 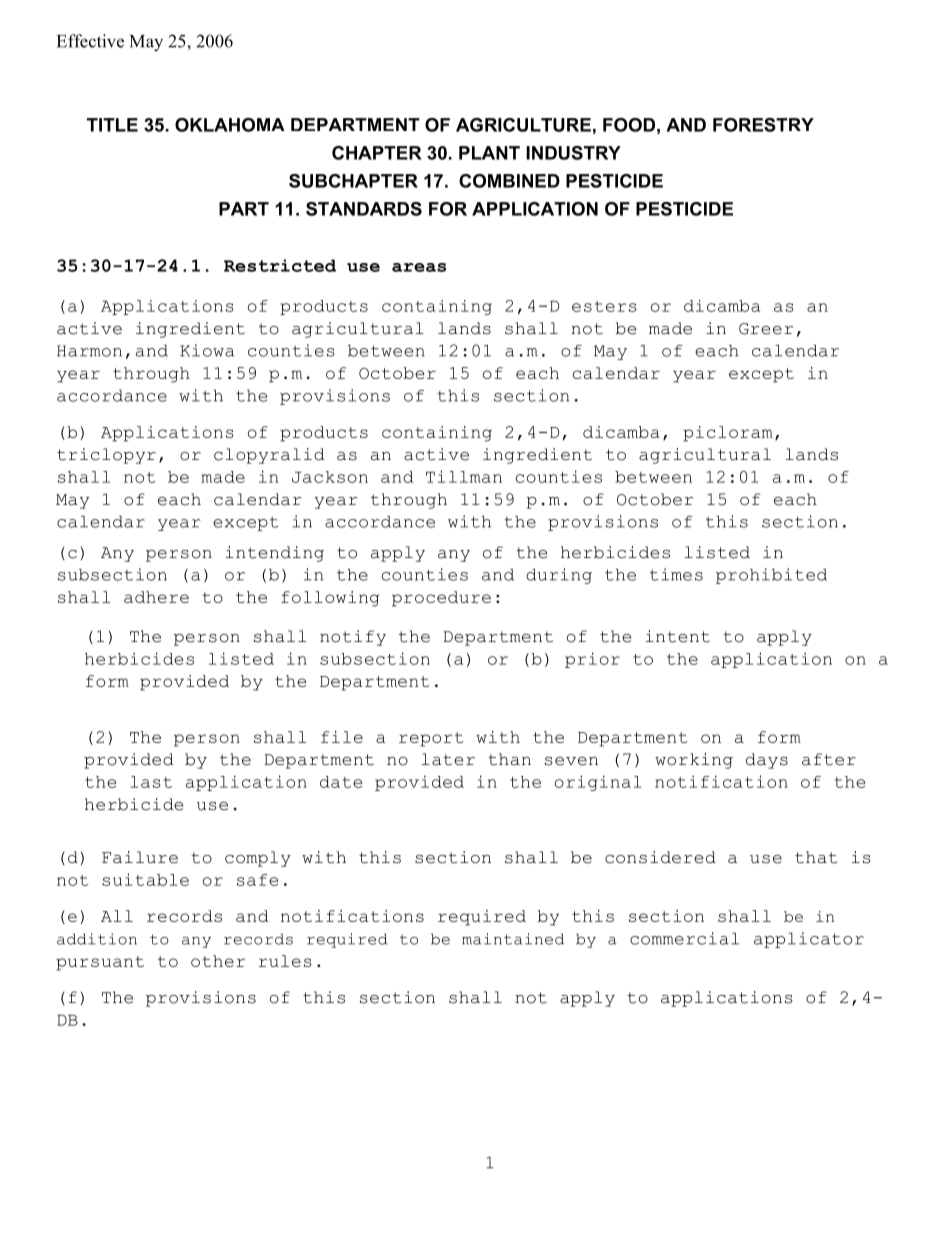 I want to click on other, so click(x=218, y=961).
